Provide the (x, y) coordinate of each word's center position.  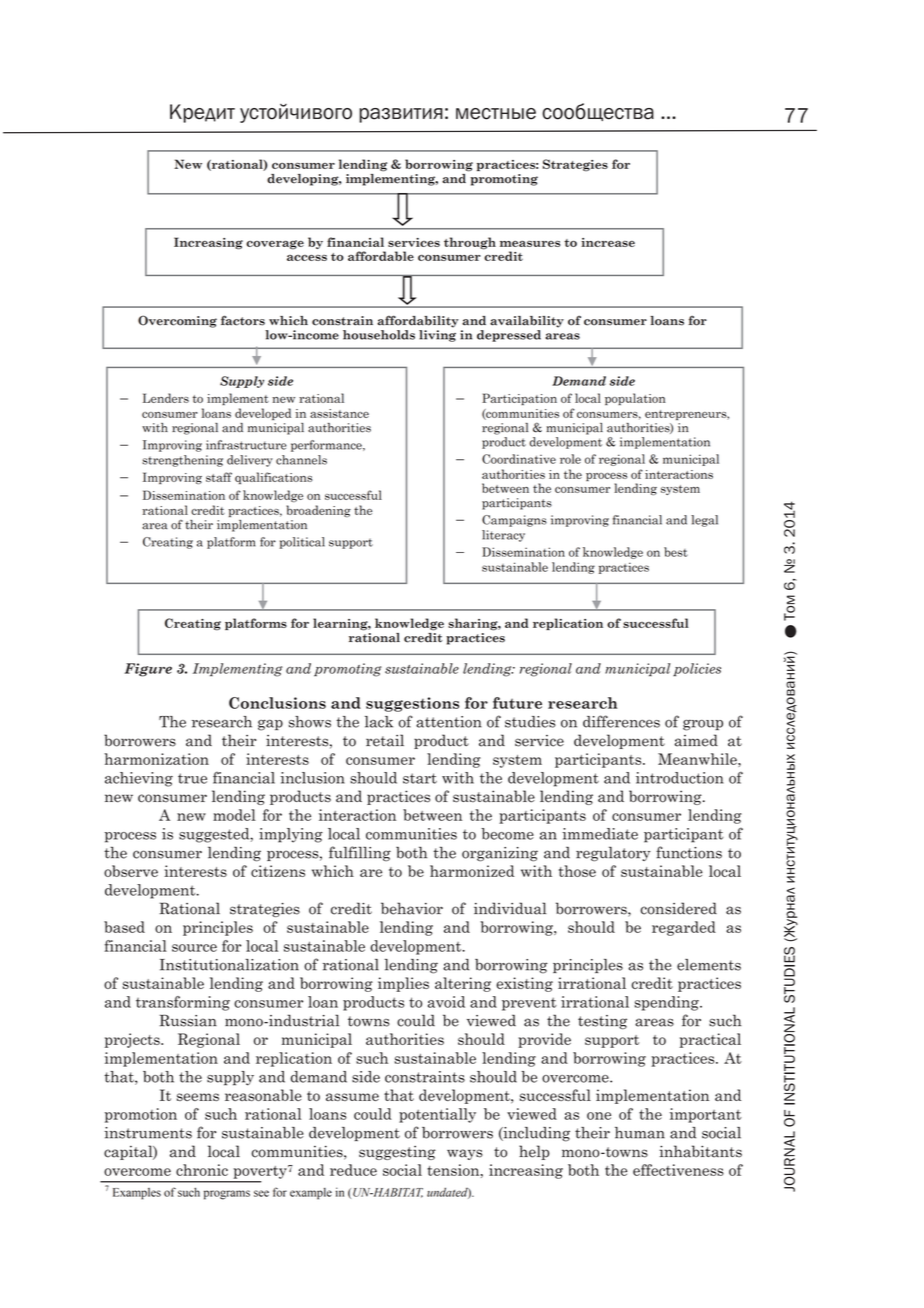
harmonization (156, 759)
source (194, 948)
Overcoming (177, 321)
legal (704, 521)
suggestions (412, 704)
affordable (381, 256)
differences (621, 721)
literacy (503, 536)
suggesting (397, 1153)
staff (219, 477)
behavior (412, 908)
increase (608, 242)
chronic (202, 1170)
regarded (684, 928)
